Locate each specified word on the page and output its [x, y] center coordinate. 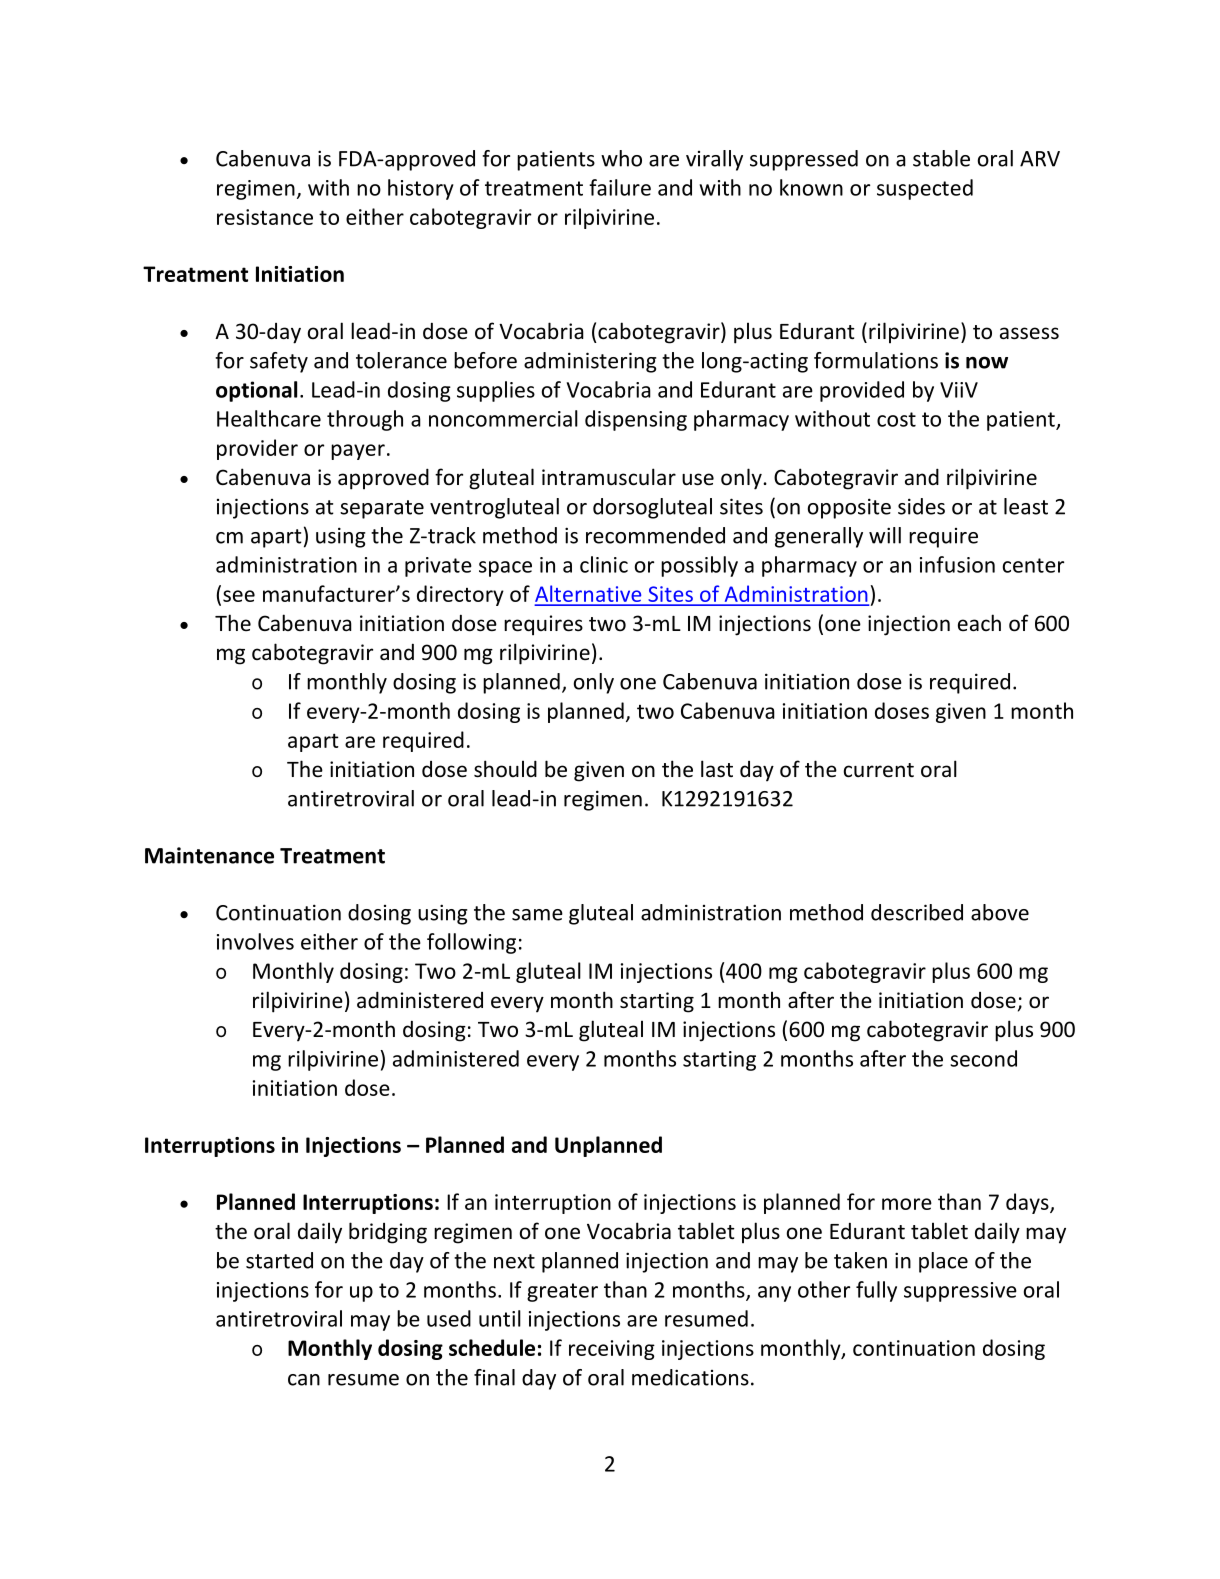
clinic [604, 564]
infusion [957, 564]
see [239, 596]
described [917, 912]
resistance [265, 217]
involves [255, 941]
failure [620, 187]
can [304, 1380]
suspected [925, 189]
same [537, 915]
